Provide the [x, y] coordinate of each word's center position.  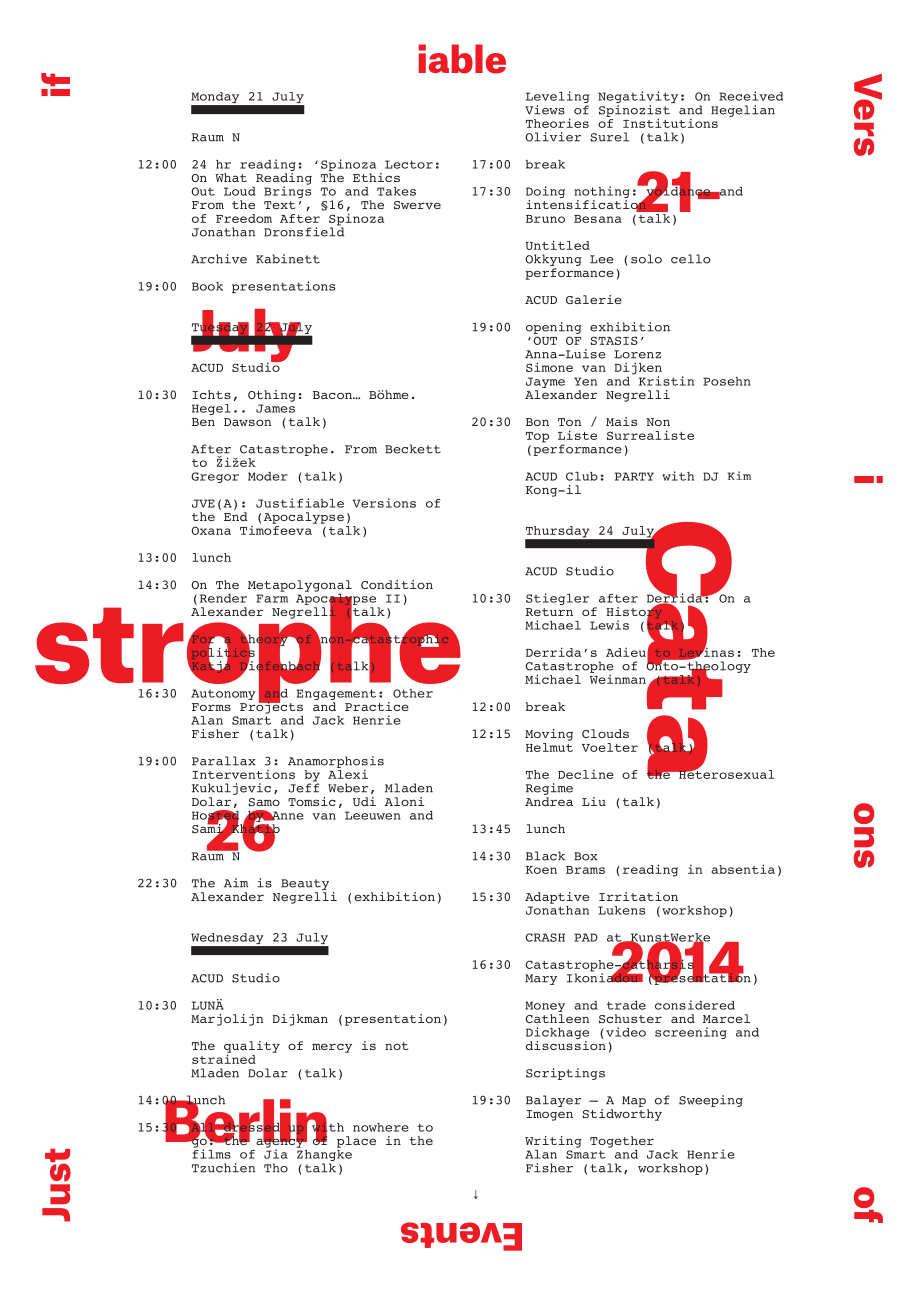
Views [545, 110]
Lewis [609, 625]
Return [549, 612]
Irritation [638, 896]
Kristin [666, 381]
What [231, 177]
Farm [272, 598]
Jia [276, 1153]
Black [545, 856]
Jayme [545, 384]
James [275, 408]
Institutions [670, 123]
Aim [236, 883]
